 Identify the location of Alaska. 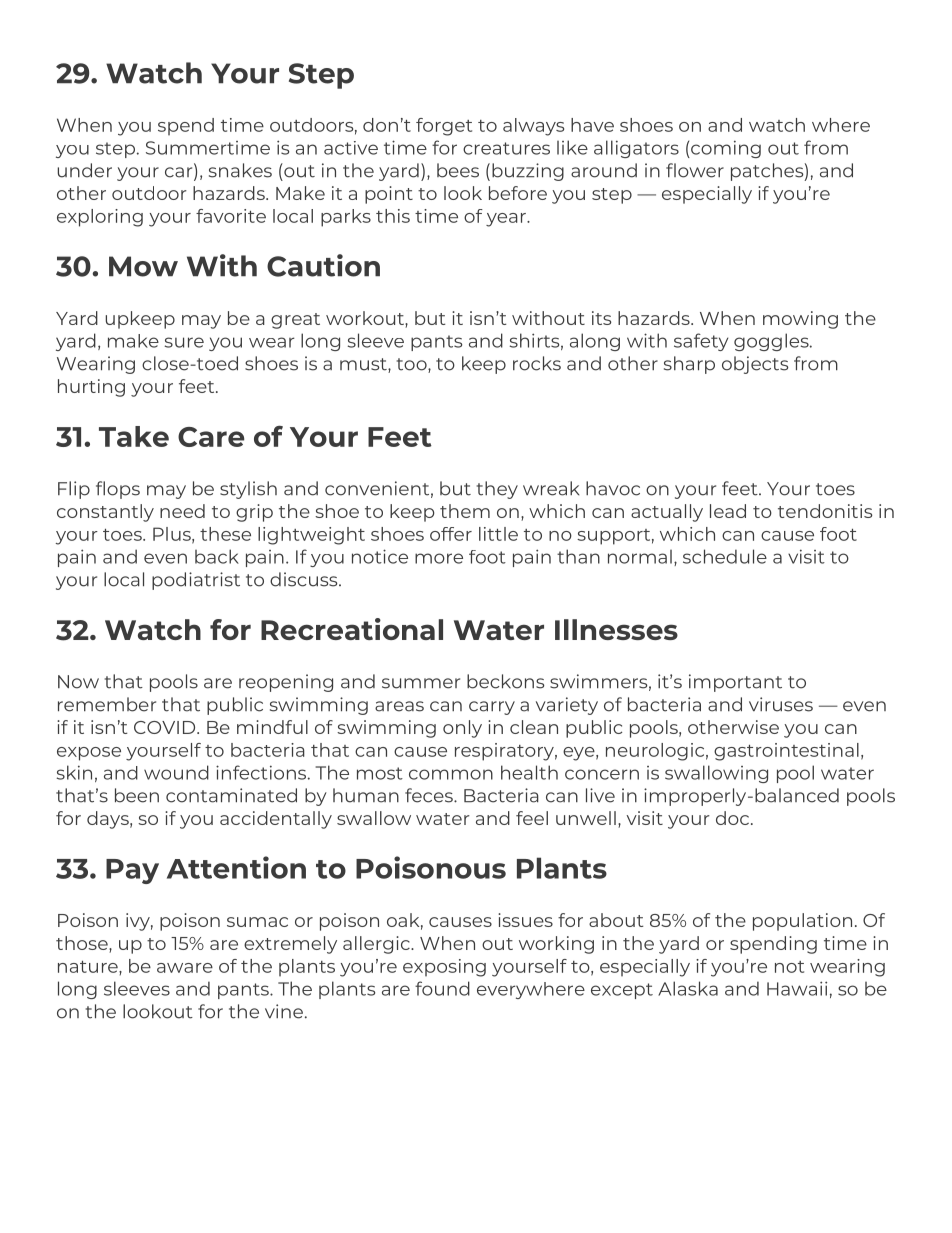
(688, 988).
